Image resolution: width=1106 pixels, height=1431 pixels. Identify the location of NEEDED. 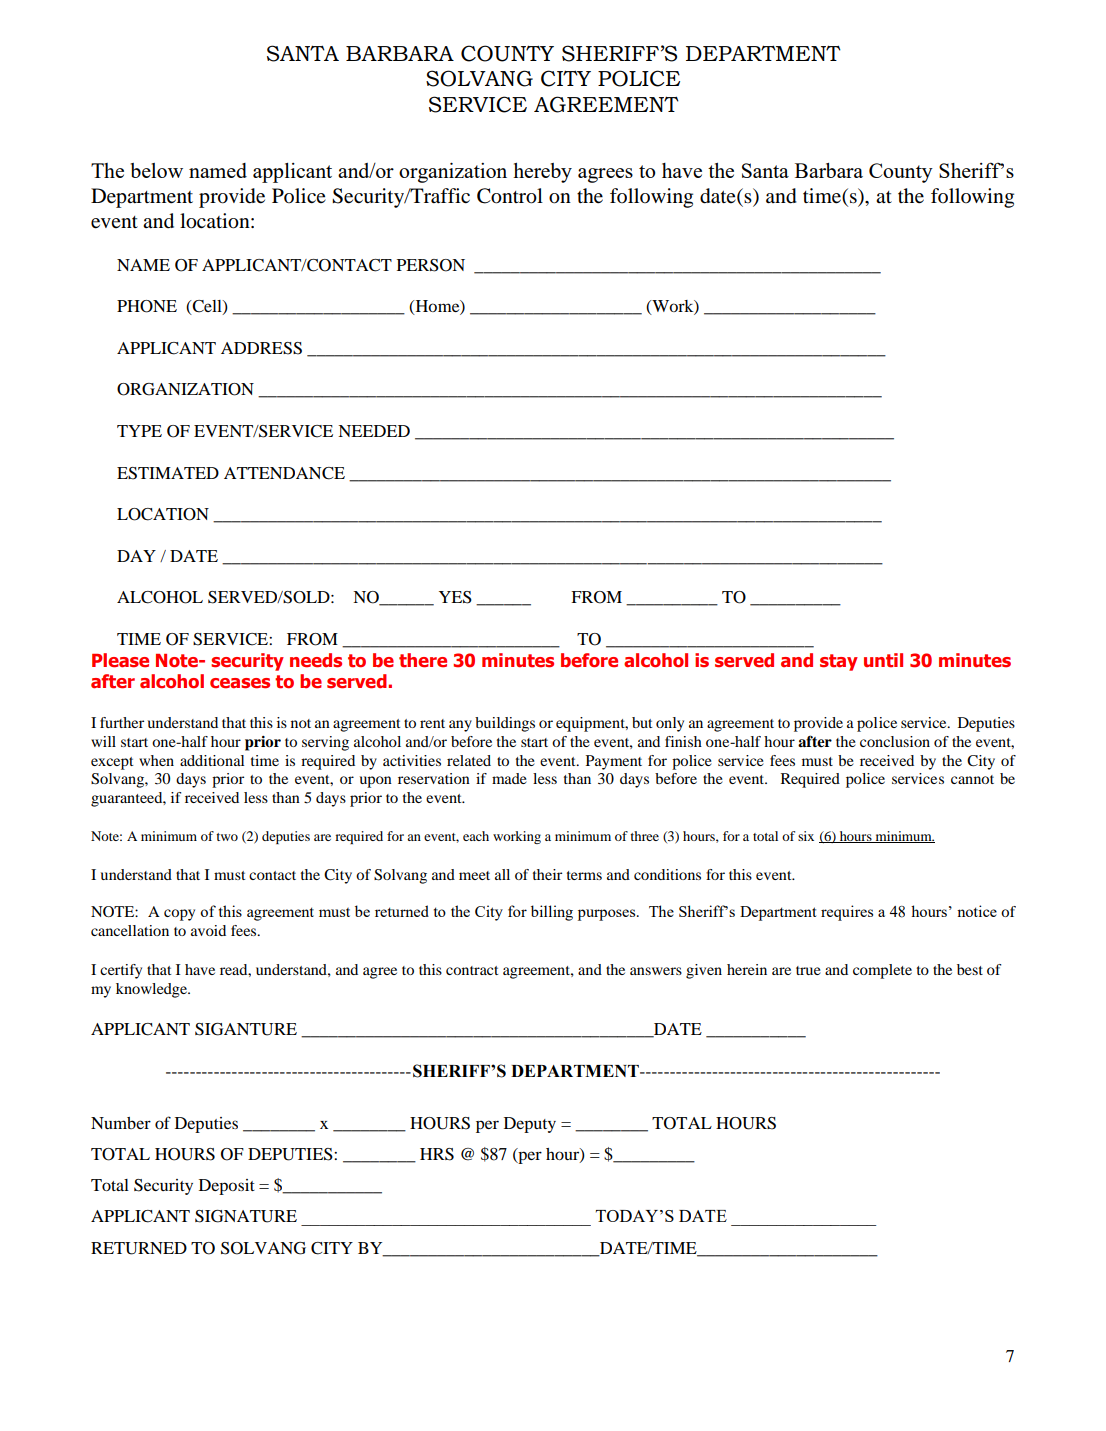
(374, 431).
